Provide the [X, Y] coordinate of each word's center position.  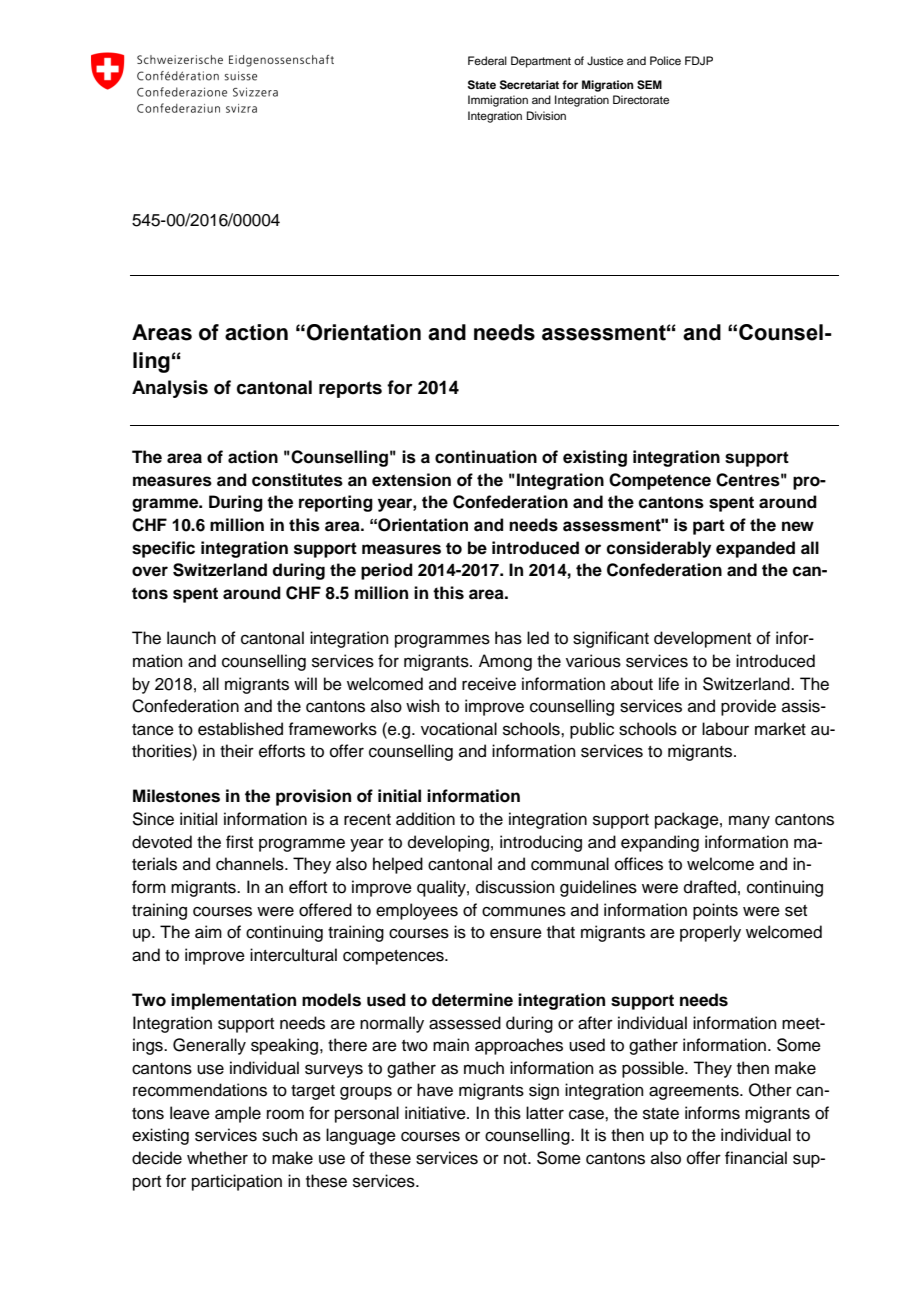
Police [665, 60]
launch [191, 638]
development [702, 639]
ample [238, 1114]
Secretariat [529, 85]
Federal [487, 60]
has [508, 638]
